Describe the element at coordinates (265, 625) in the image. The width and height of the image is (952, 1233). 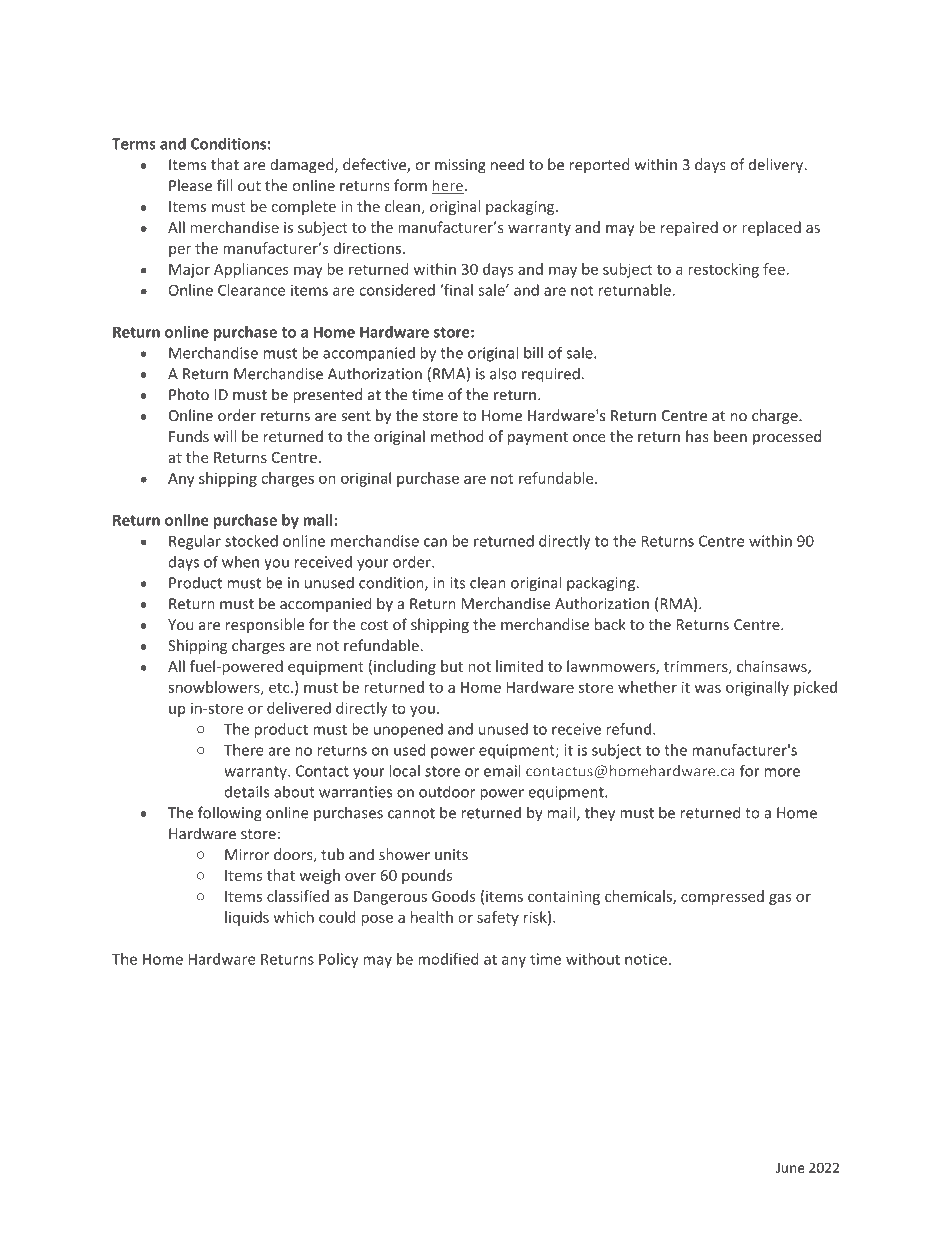
I see `responsible` at that location.
